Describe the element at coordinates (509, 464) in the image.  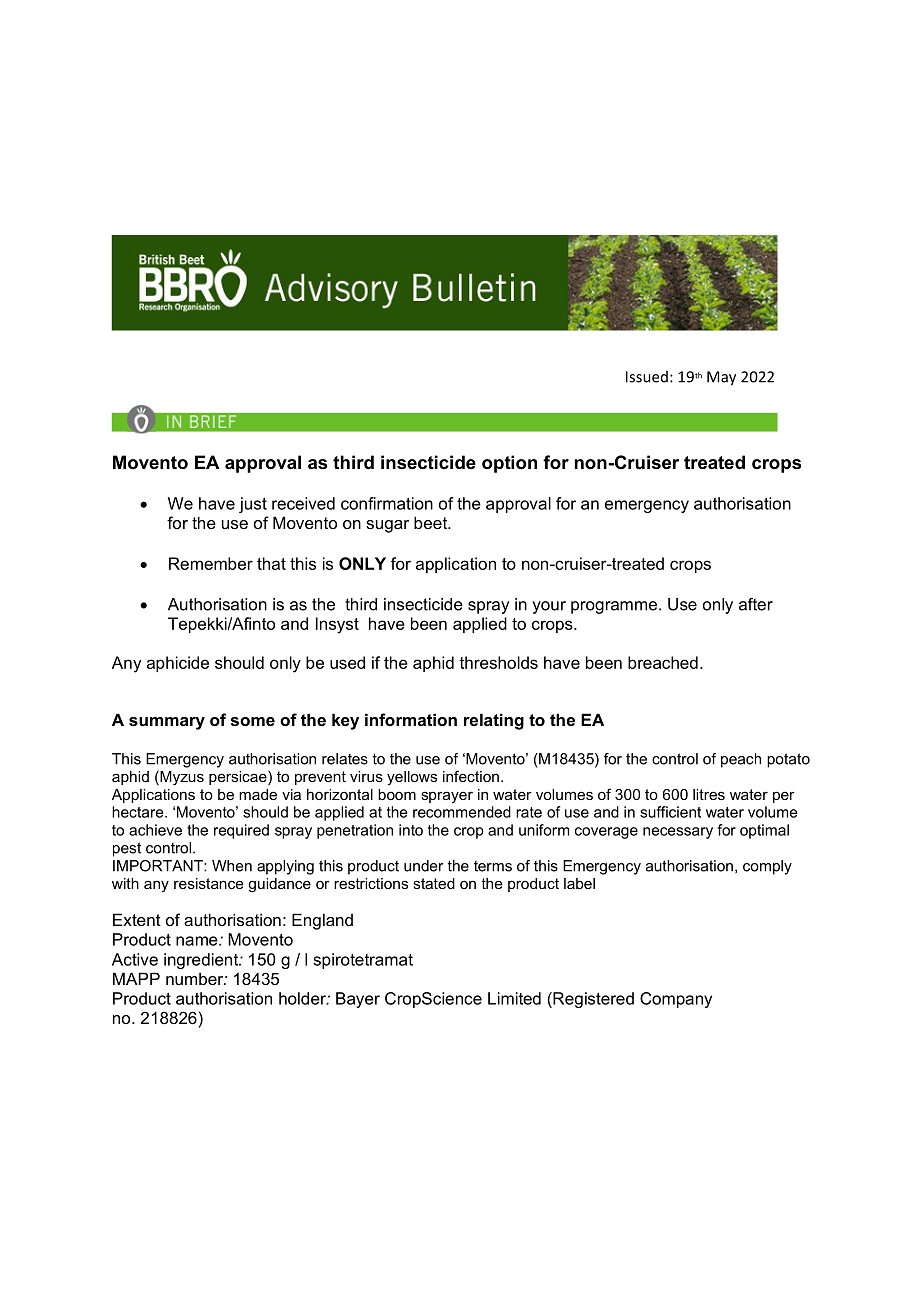
I see `option` at that location.
